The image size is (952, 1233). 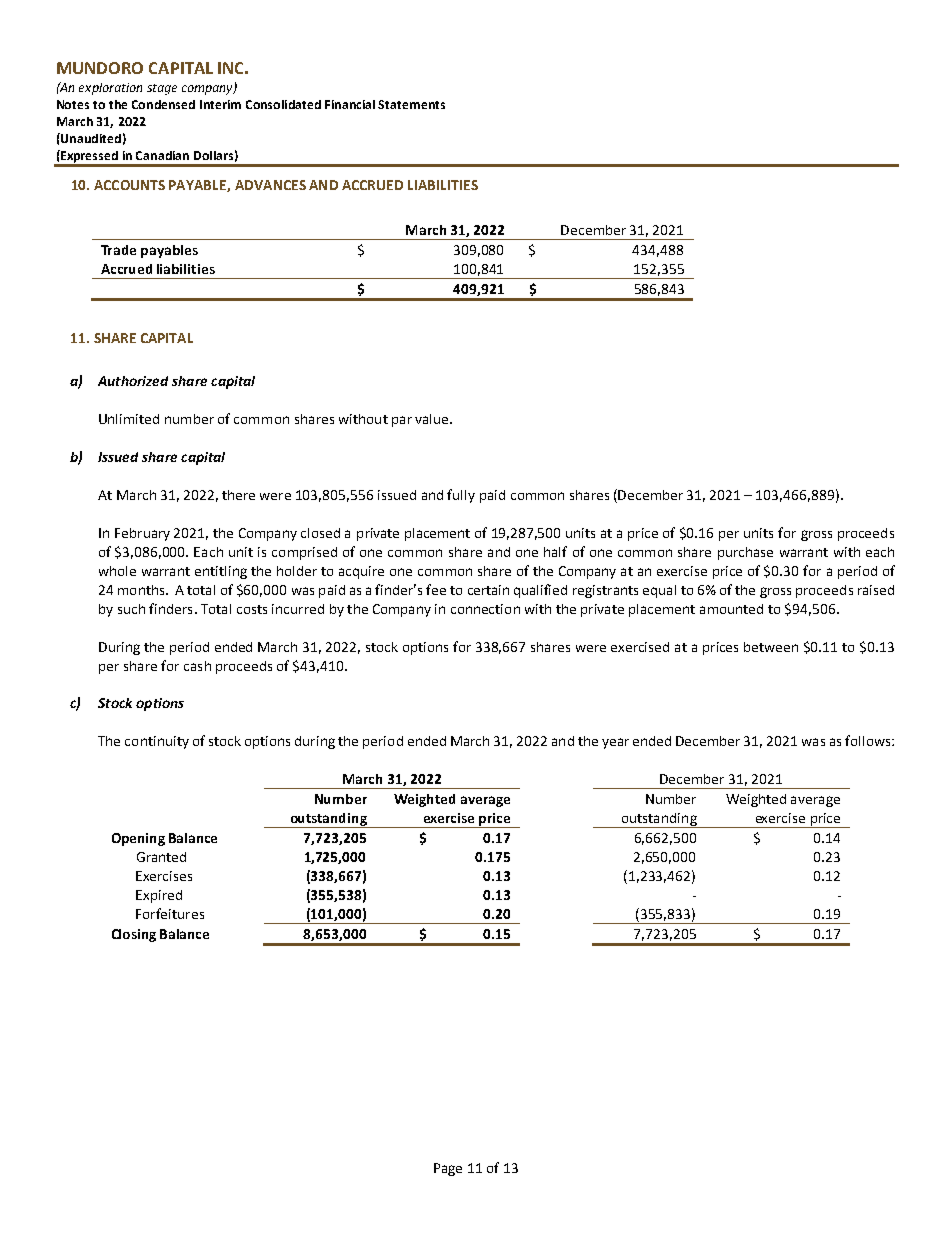 I want to click on Closing, so click(x=134, y=935).
